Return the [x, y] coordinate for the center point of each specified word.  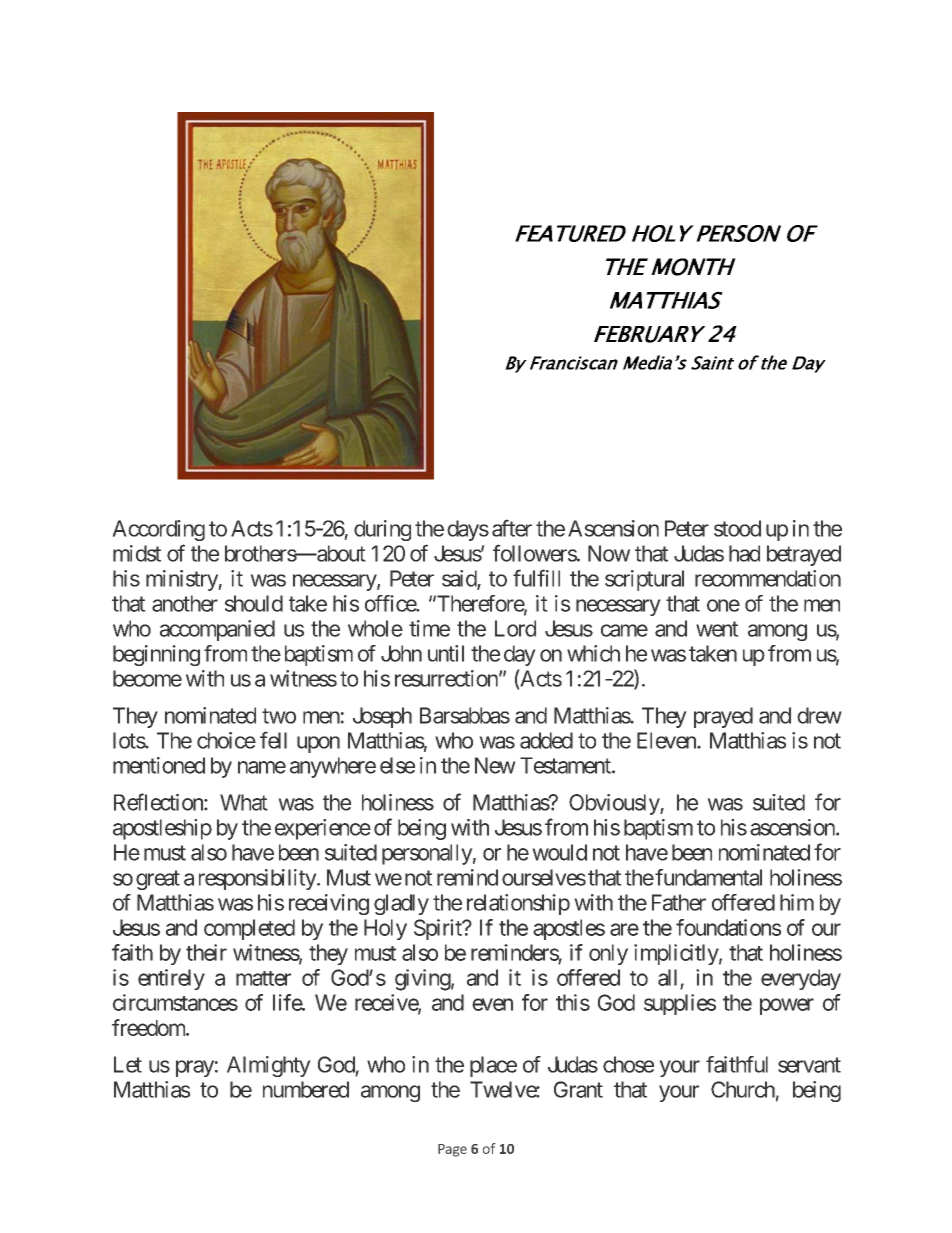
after [512, 528]
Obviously [615, 804]
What [244, 802]
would [559, 852]
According [158, 530]
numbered [306, 1089]
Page [452, 1150]
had [744, 553]
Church [743, 1089]
